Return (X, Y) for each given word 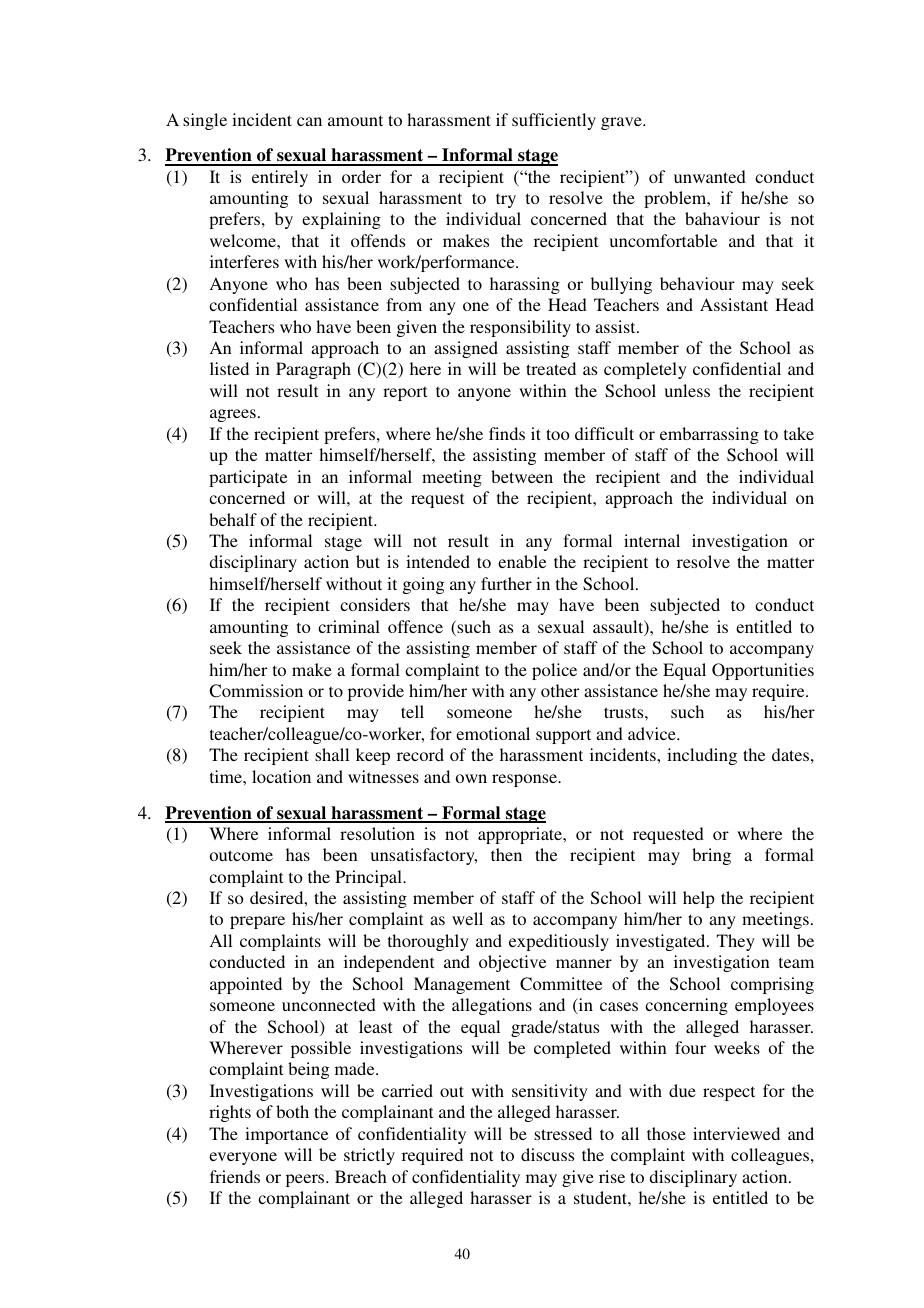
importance (286, 1135)
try (506, 200)
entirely (280, 178)
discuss (547, 1154)
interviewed (736, 1133)
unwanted (710, 176)
